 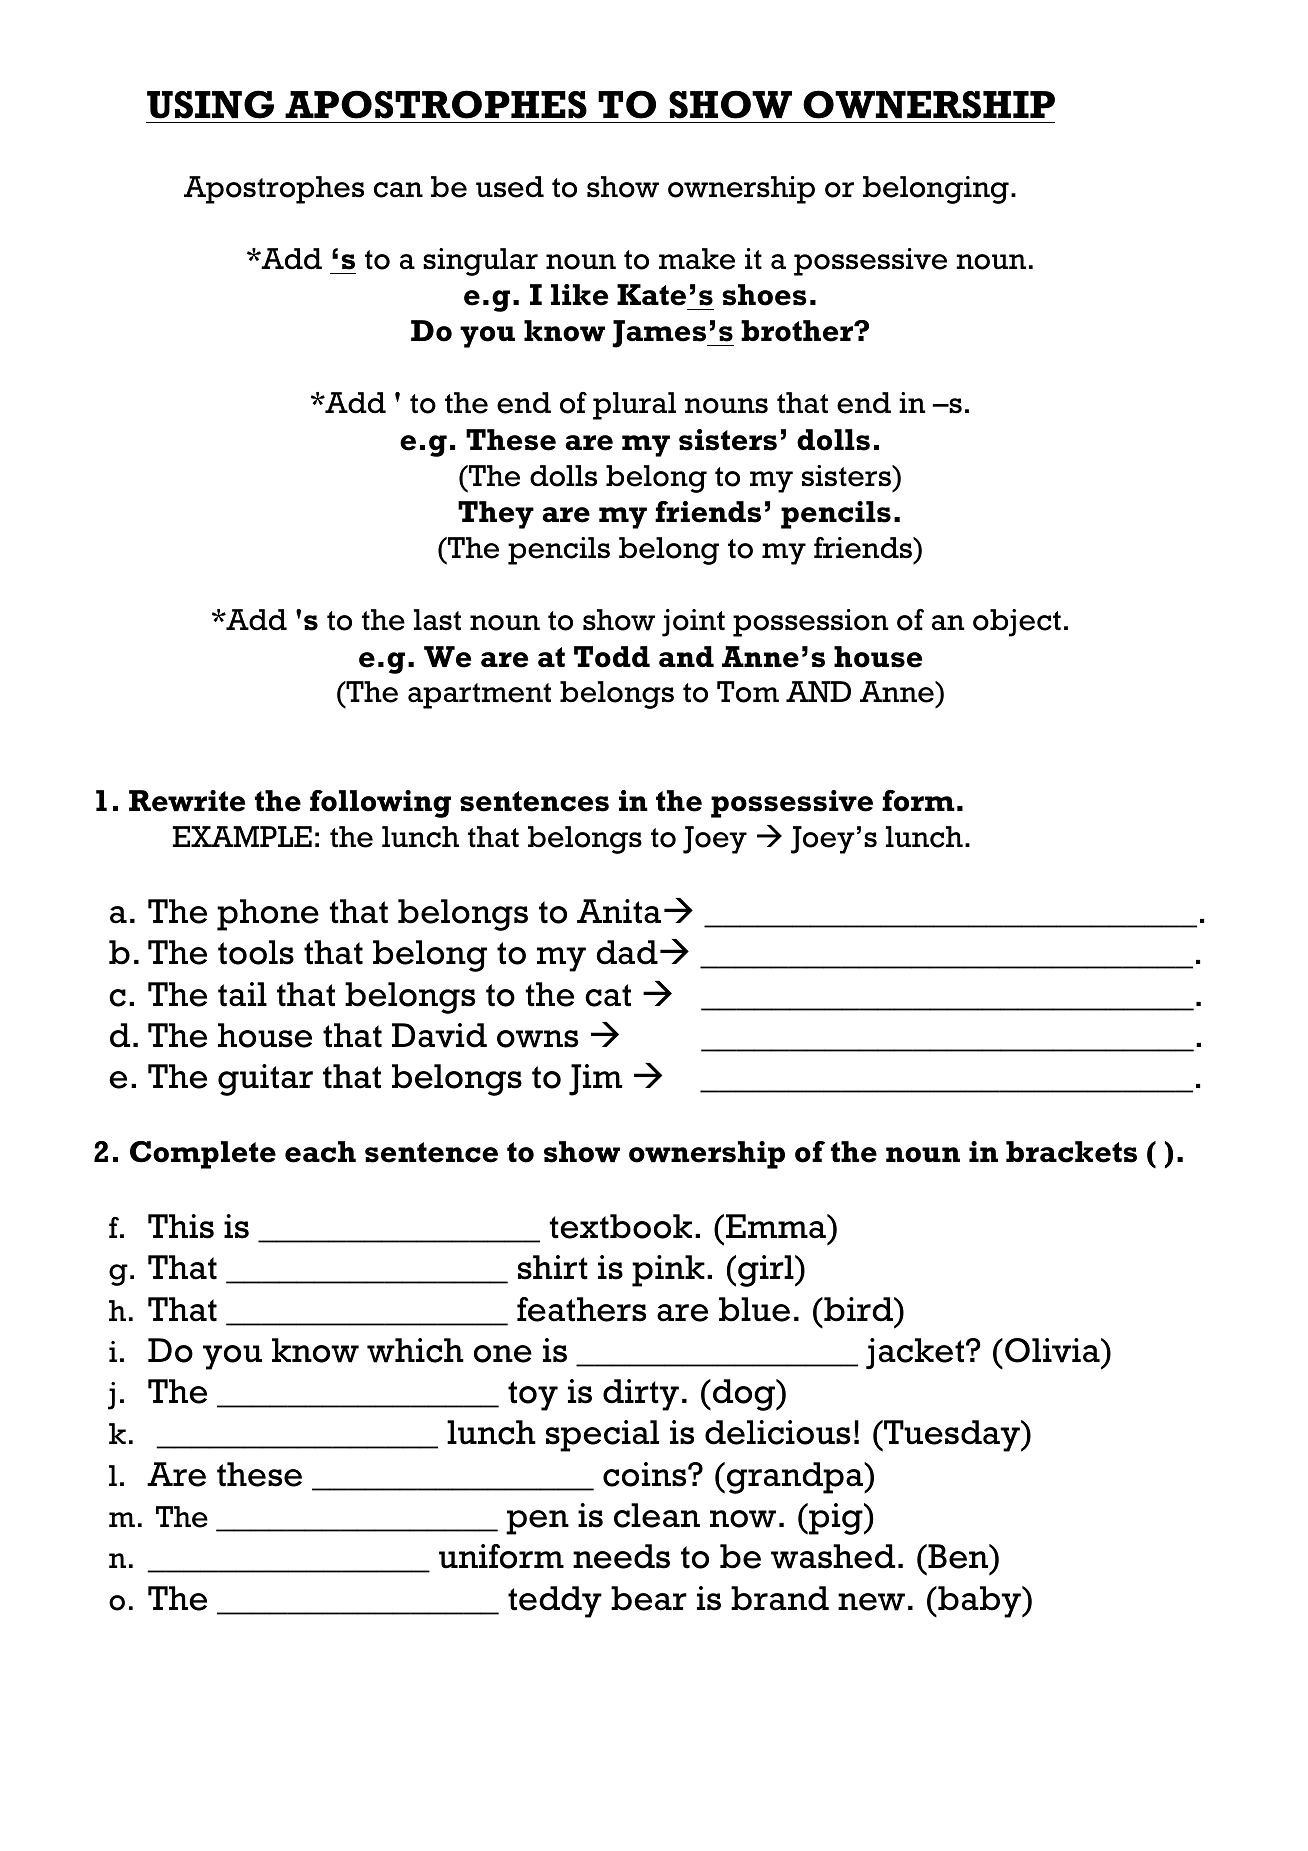 What do you see at coordinates (210, 104) in the screenshot?
I see `USING` at bounding box center [210, 104].
